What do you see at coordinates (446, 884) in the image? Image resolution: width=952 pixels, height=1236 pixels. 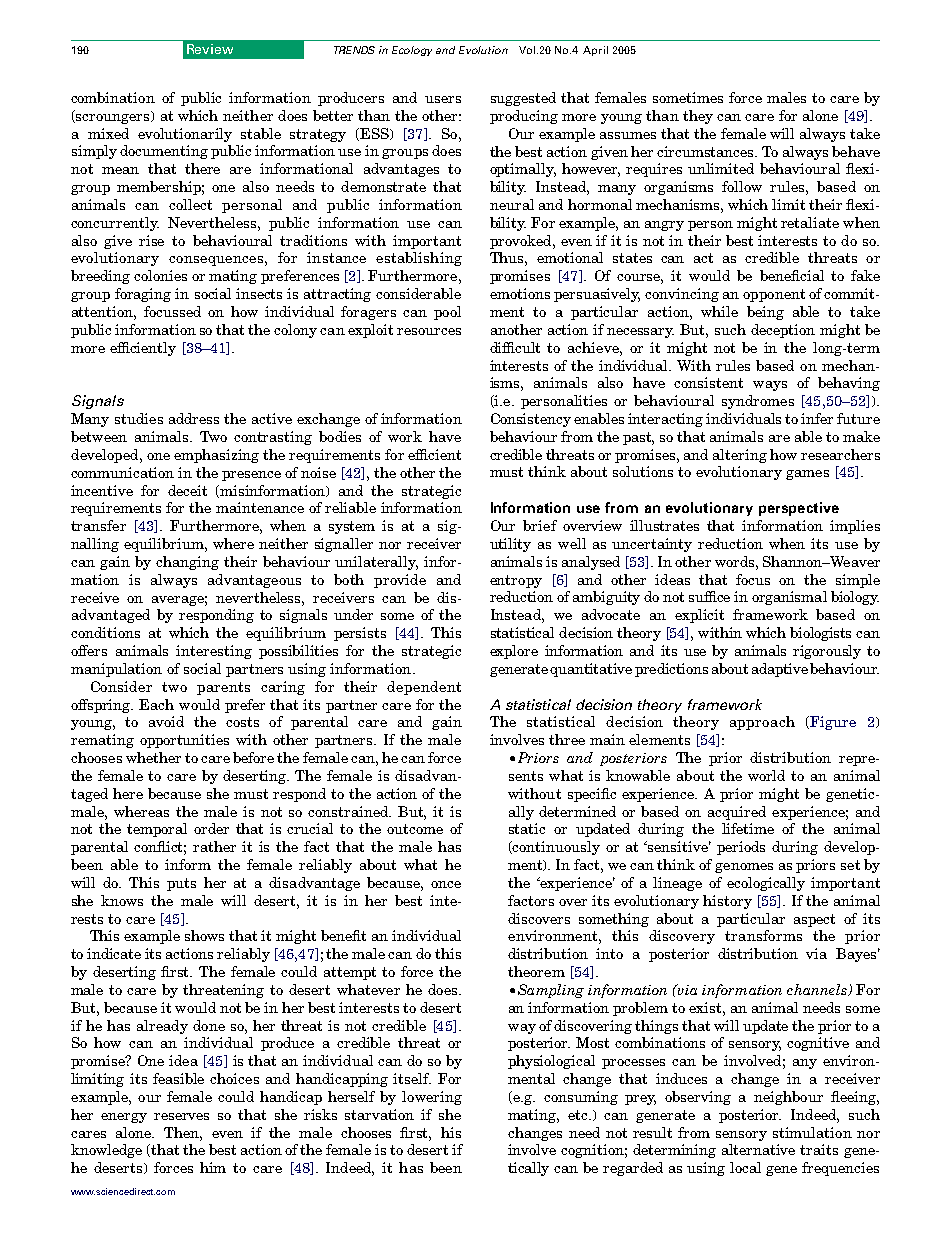 I see `once` at bounding box center [446, 884].
